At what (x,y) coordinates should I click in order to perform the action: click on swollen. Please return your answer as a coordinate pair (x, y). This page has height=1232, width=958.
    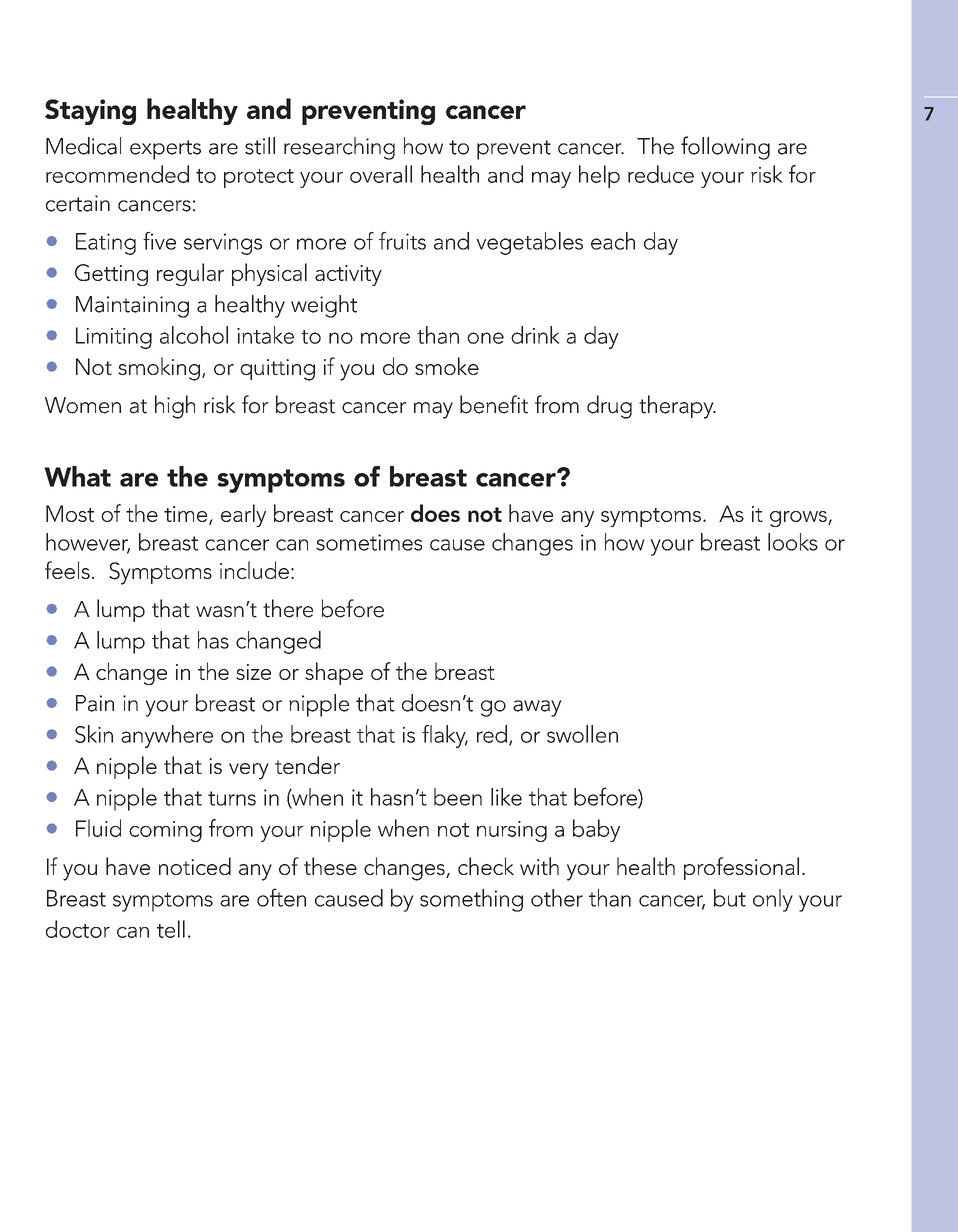
    Looking at the image, I should click on (582, 734).
